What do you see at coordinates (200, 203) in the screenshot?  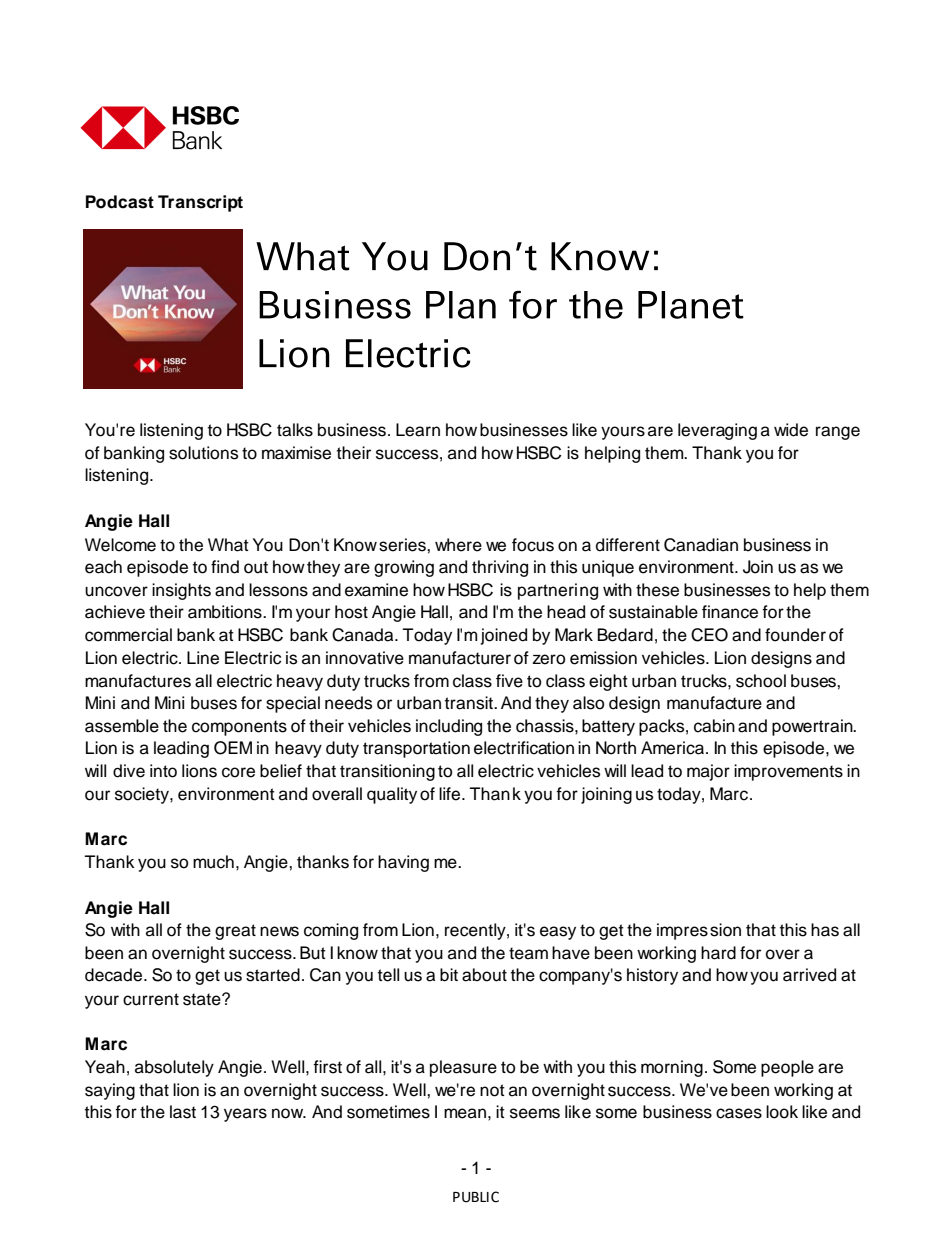 I see `Transcript` at bounding box center [200, 203].
